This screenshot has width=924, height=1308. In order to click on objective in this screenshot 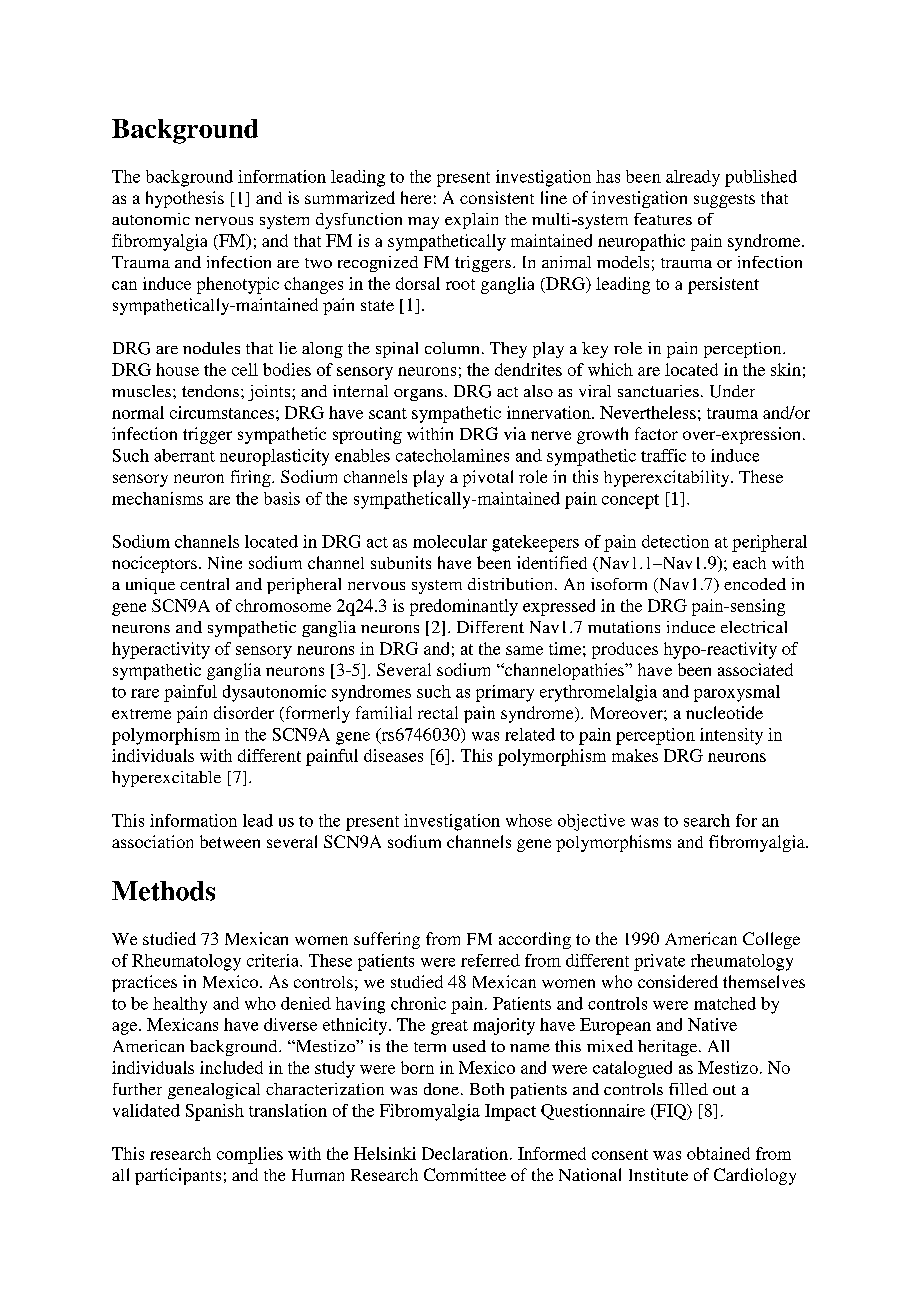, I will do `click(591, 822)`.
